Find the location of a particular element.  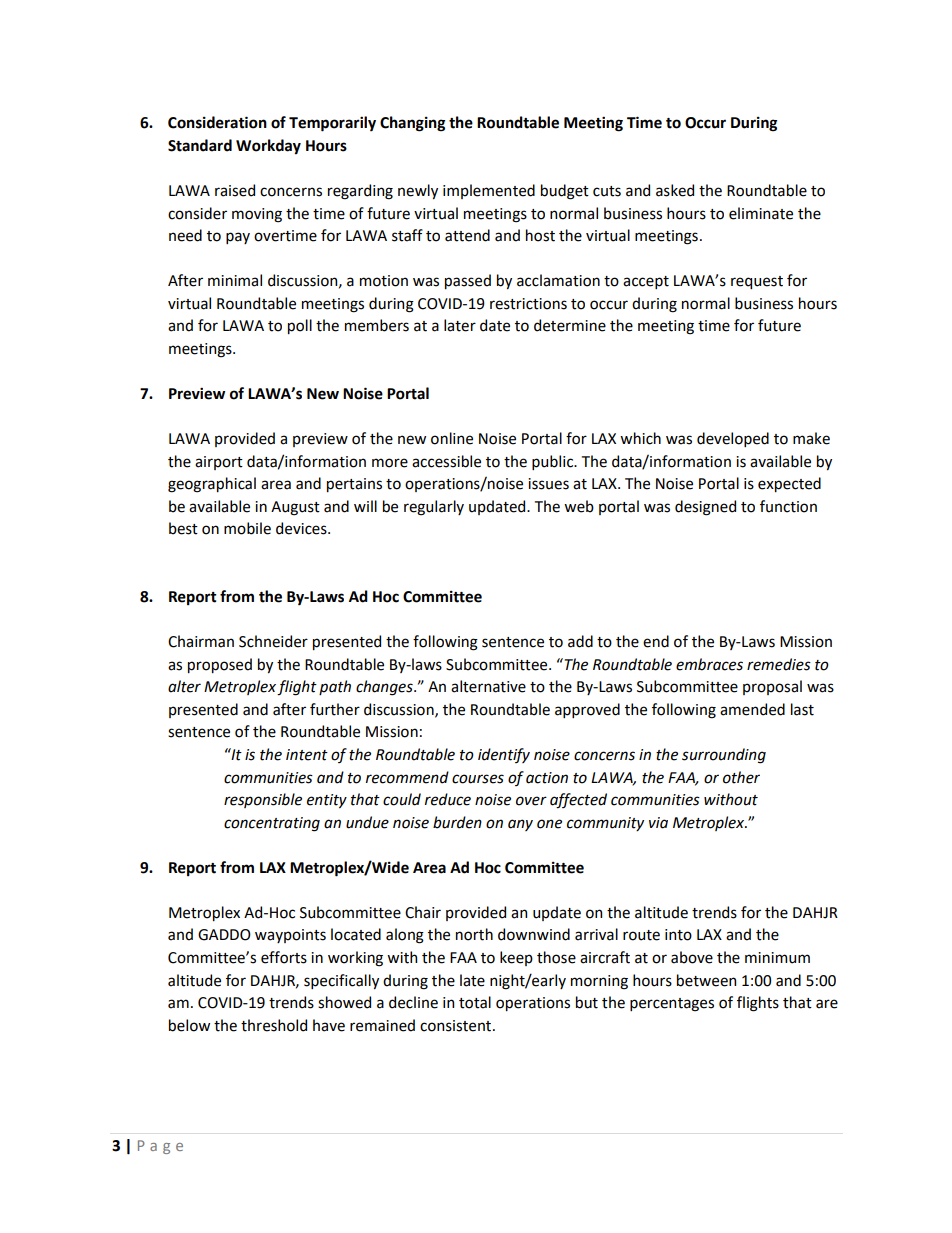

implemented is located at coordinates (489, 191).
